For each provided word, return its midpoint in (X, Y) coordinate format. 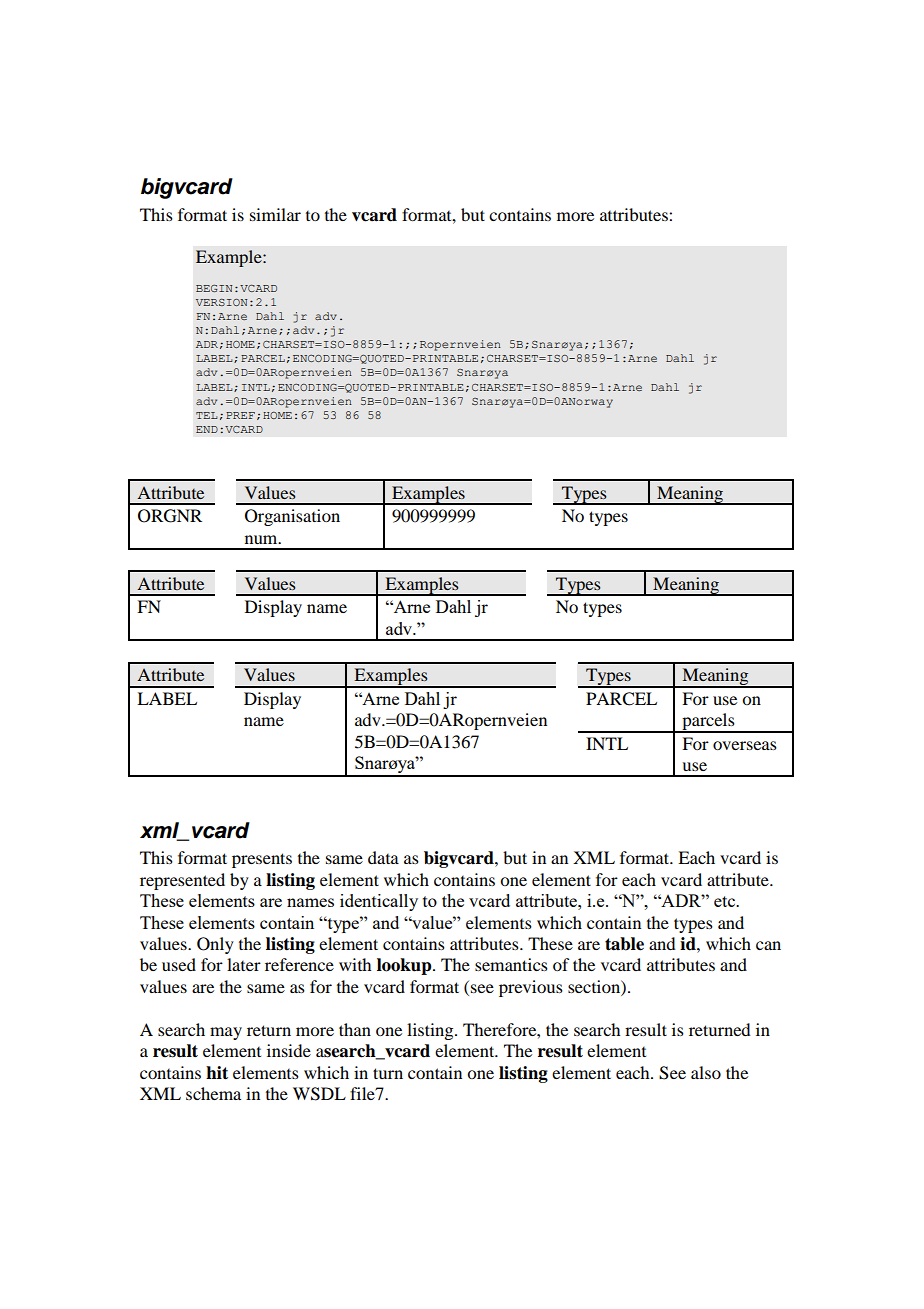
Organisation (292, 517)
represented (182, 881)
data (383, 857)
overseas (745, 745)
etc (725, 901)
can (768, 945)
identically (379, 902)
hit (217, 1073)
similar (275, 214)
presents (262, 860)
